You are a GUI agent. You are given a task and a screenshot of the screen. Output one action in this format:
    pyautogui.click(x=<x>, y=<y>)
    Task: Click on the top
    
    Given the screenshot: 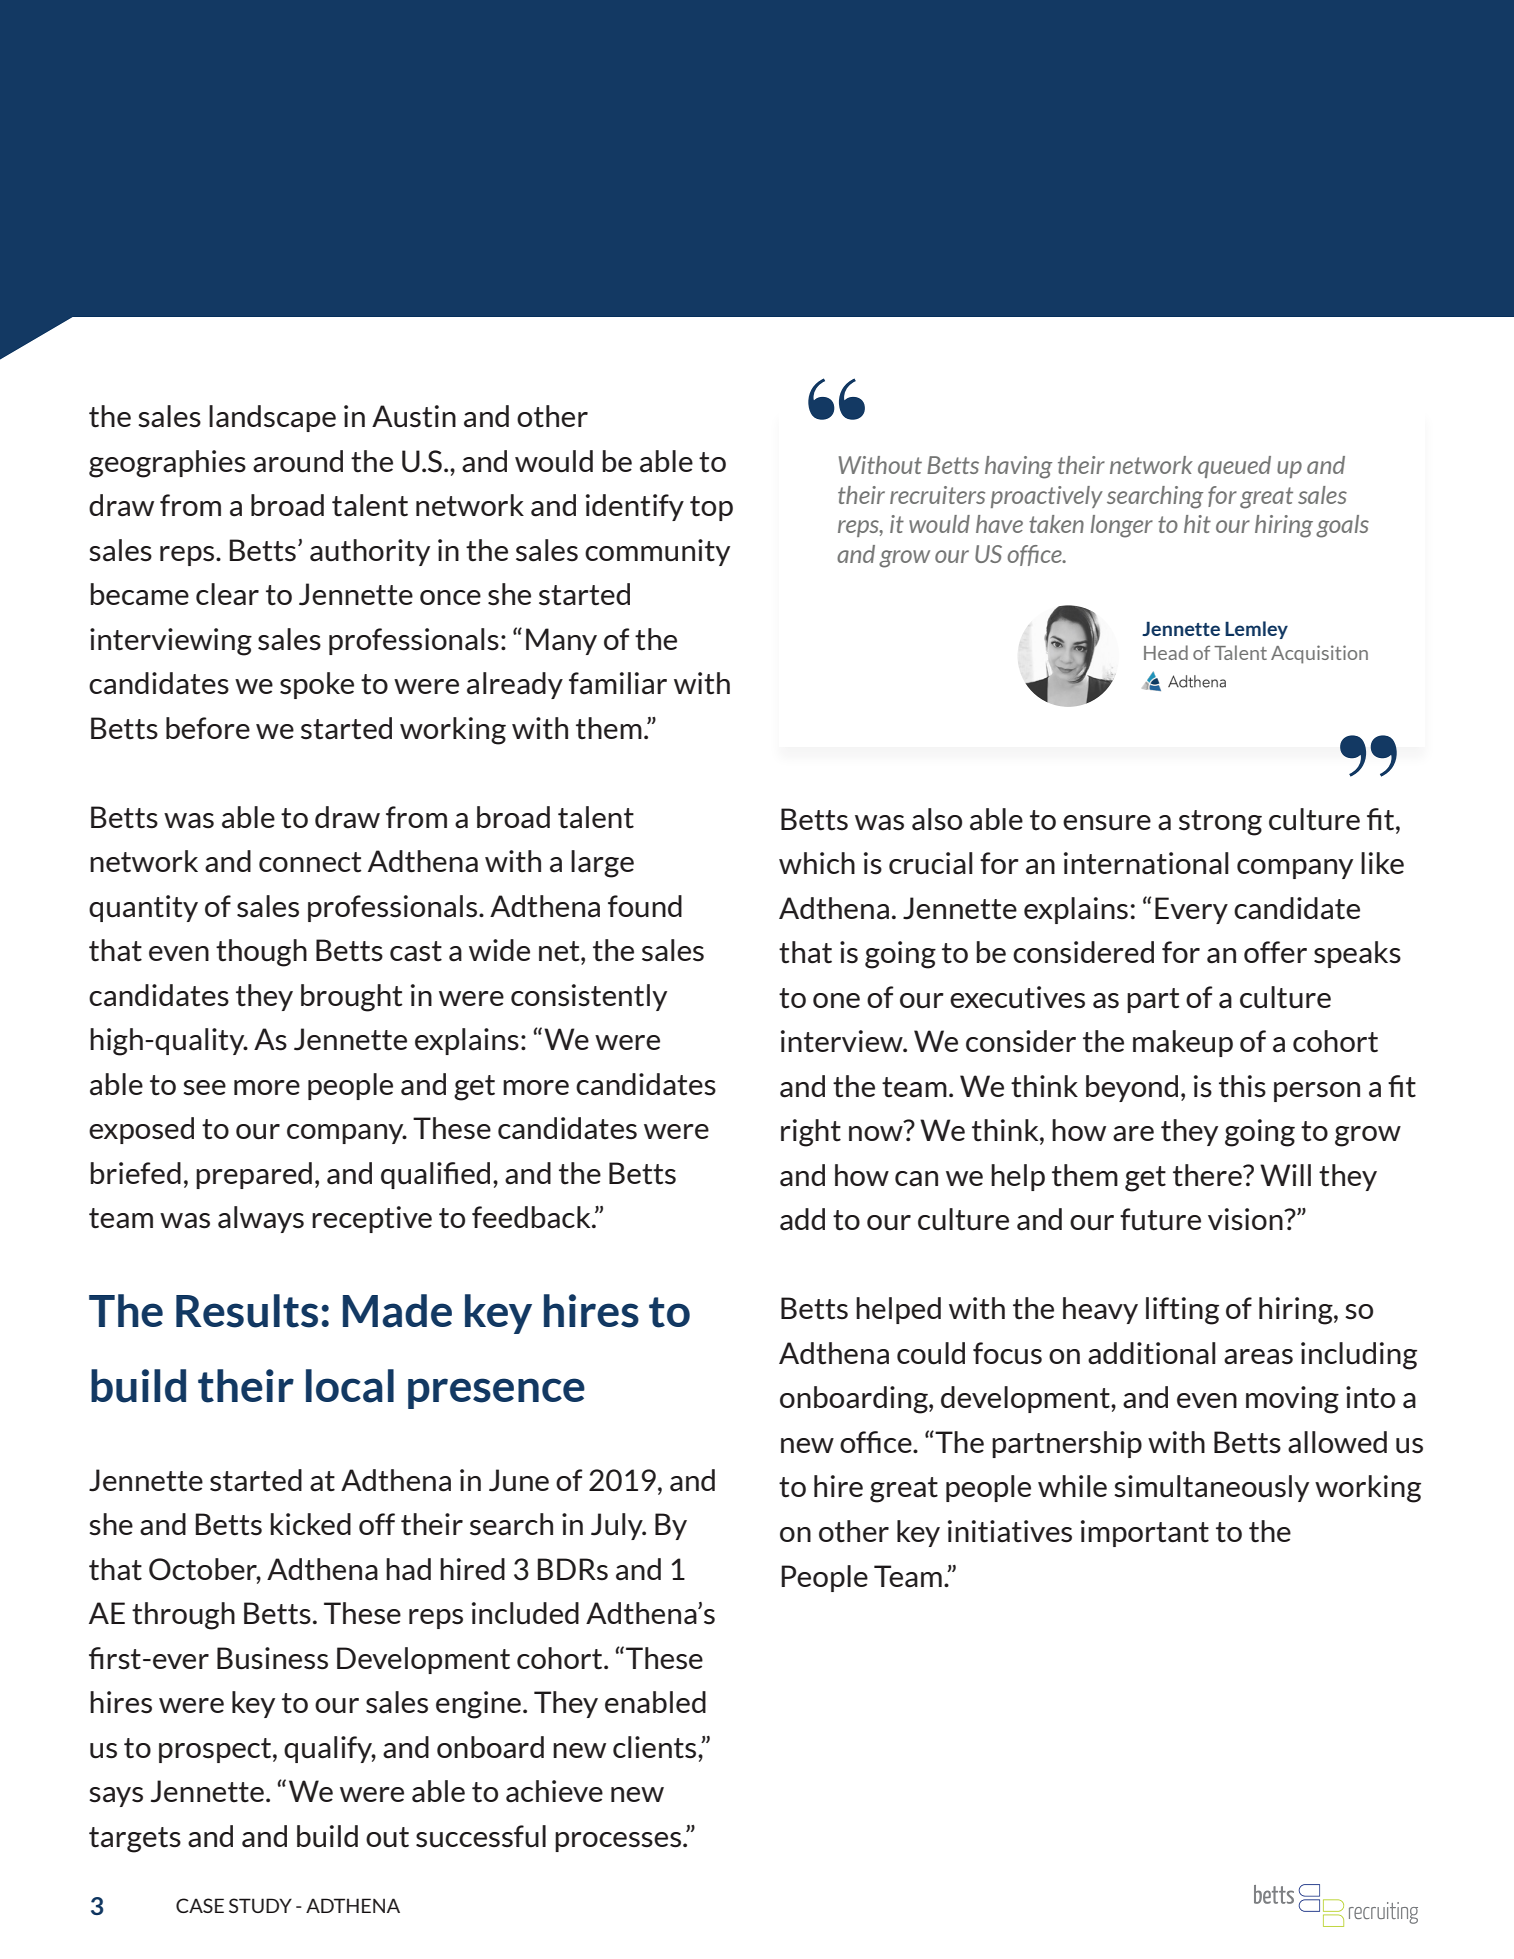 What is the action you would take?
    pyautogui.click(x=711, y=508)
